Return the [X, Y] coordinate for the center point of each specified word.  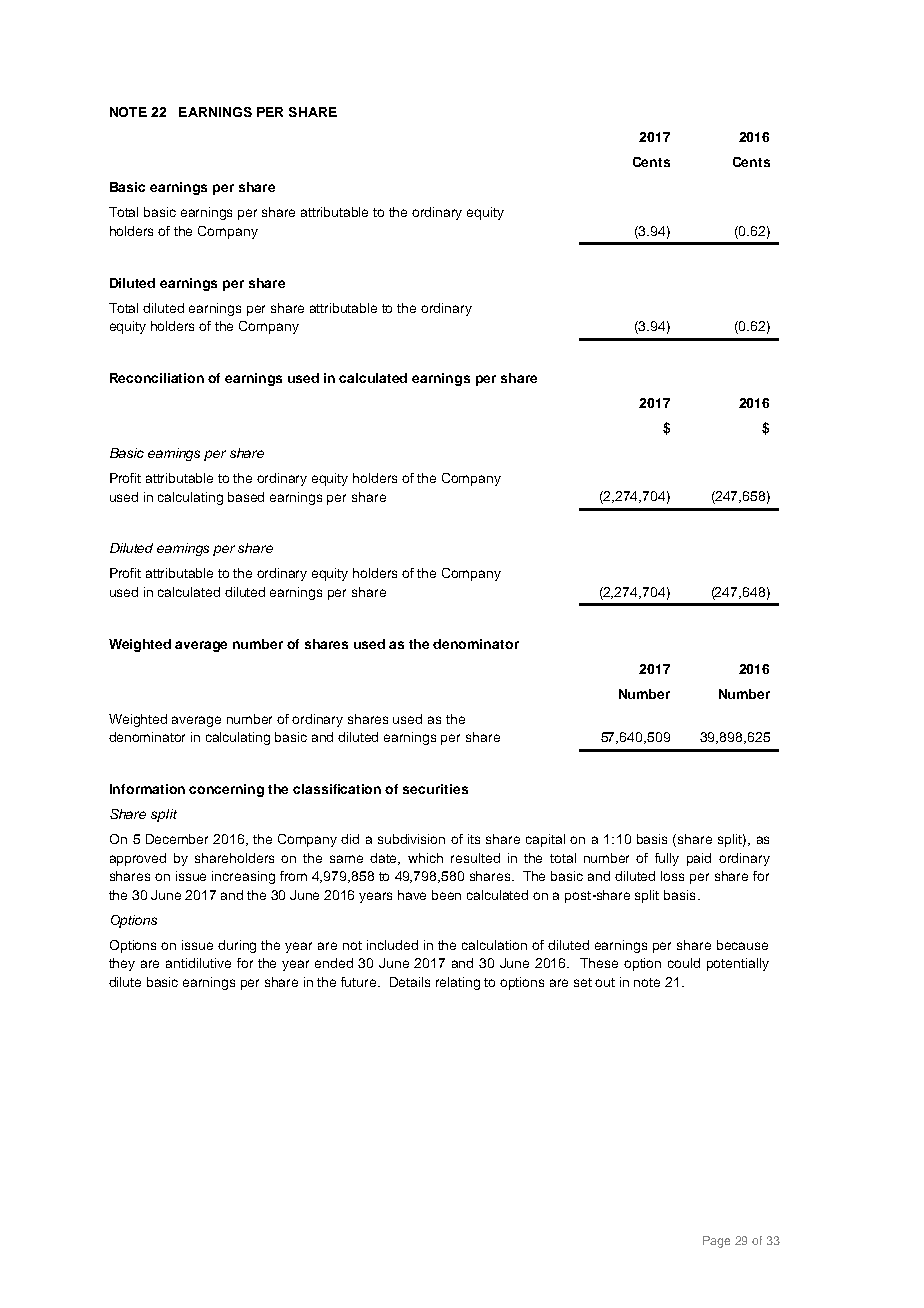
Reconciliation [157, 378]
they [122, 964]
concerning [226, 790]
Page [716, 1242]
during [237, 946]
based [246, 497]
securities [435, 789]
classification [337, 789]
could [684, 963]
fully [667, 859]
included [392, 945]
